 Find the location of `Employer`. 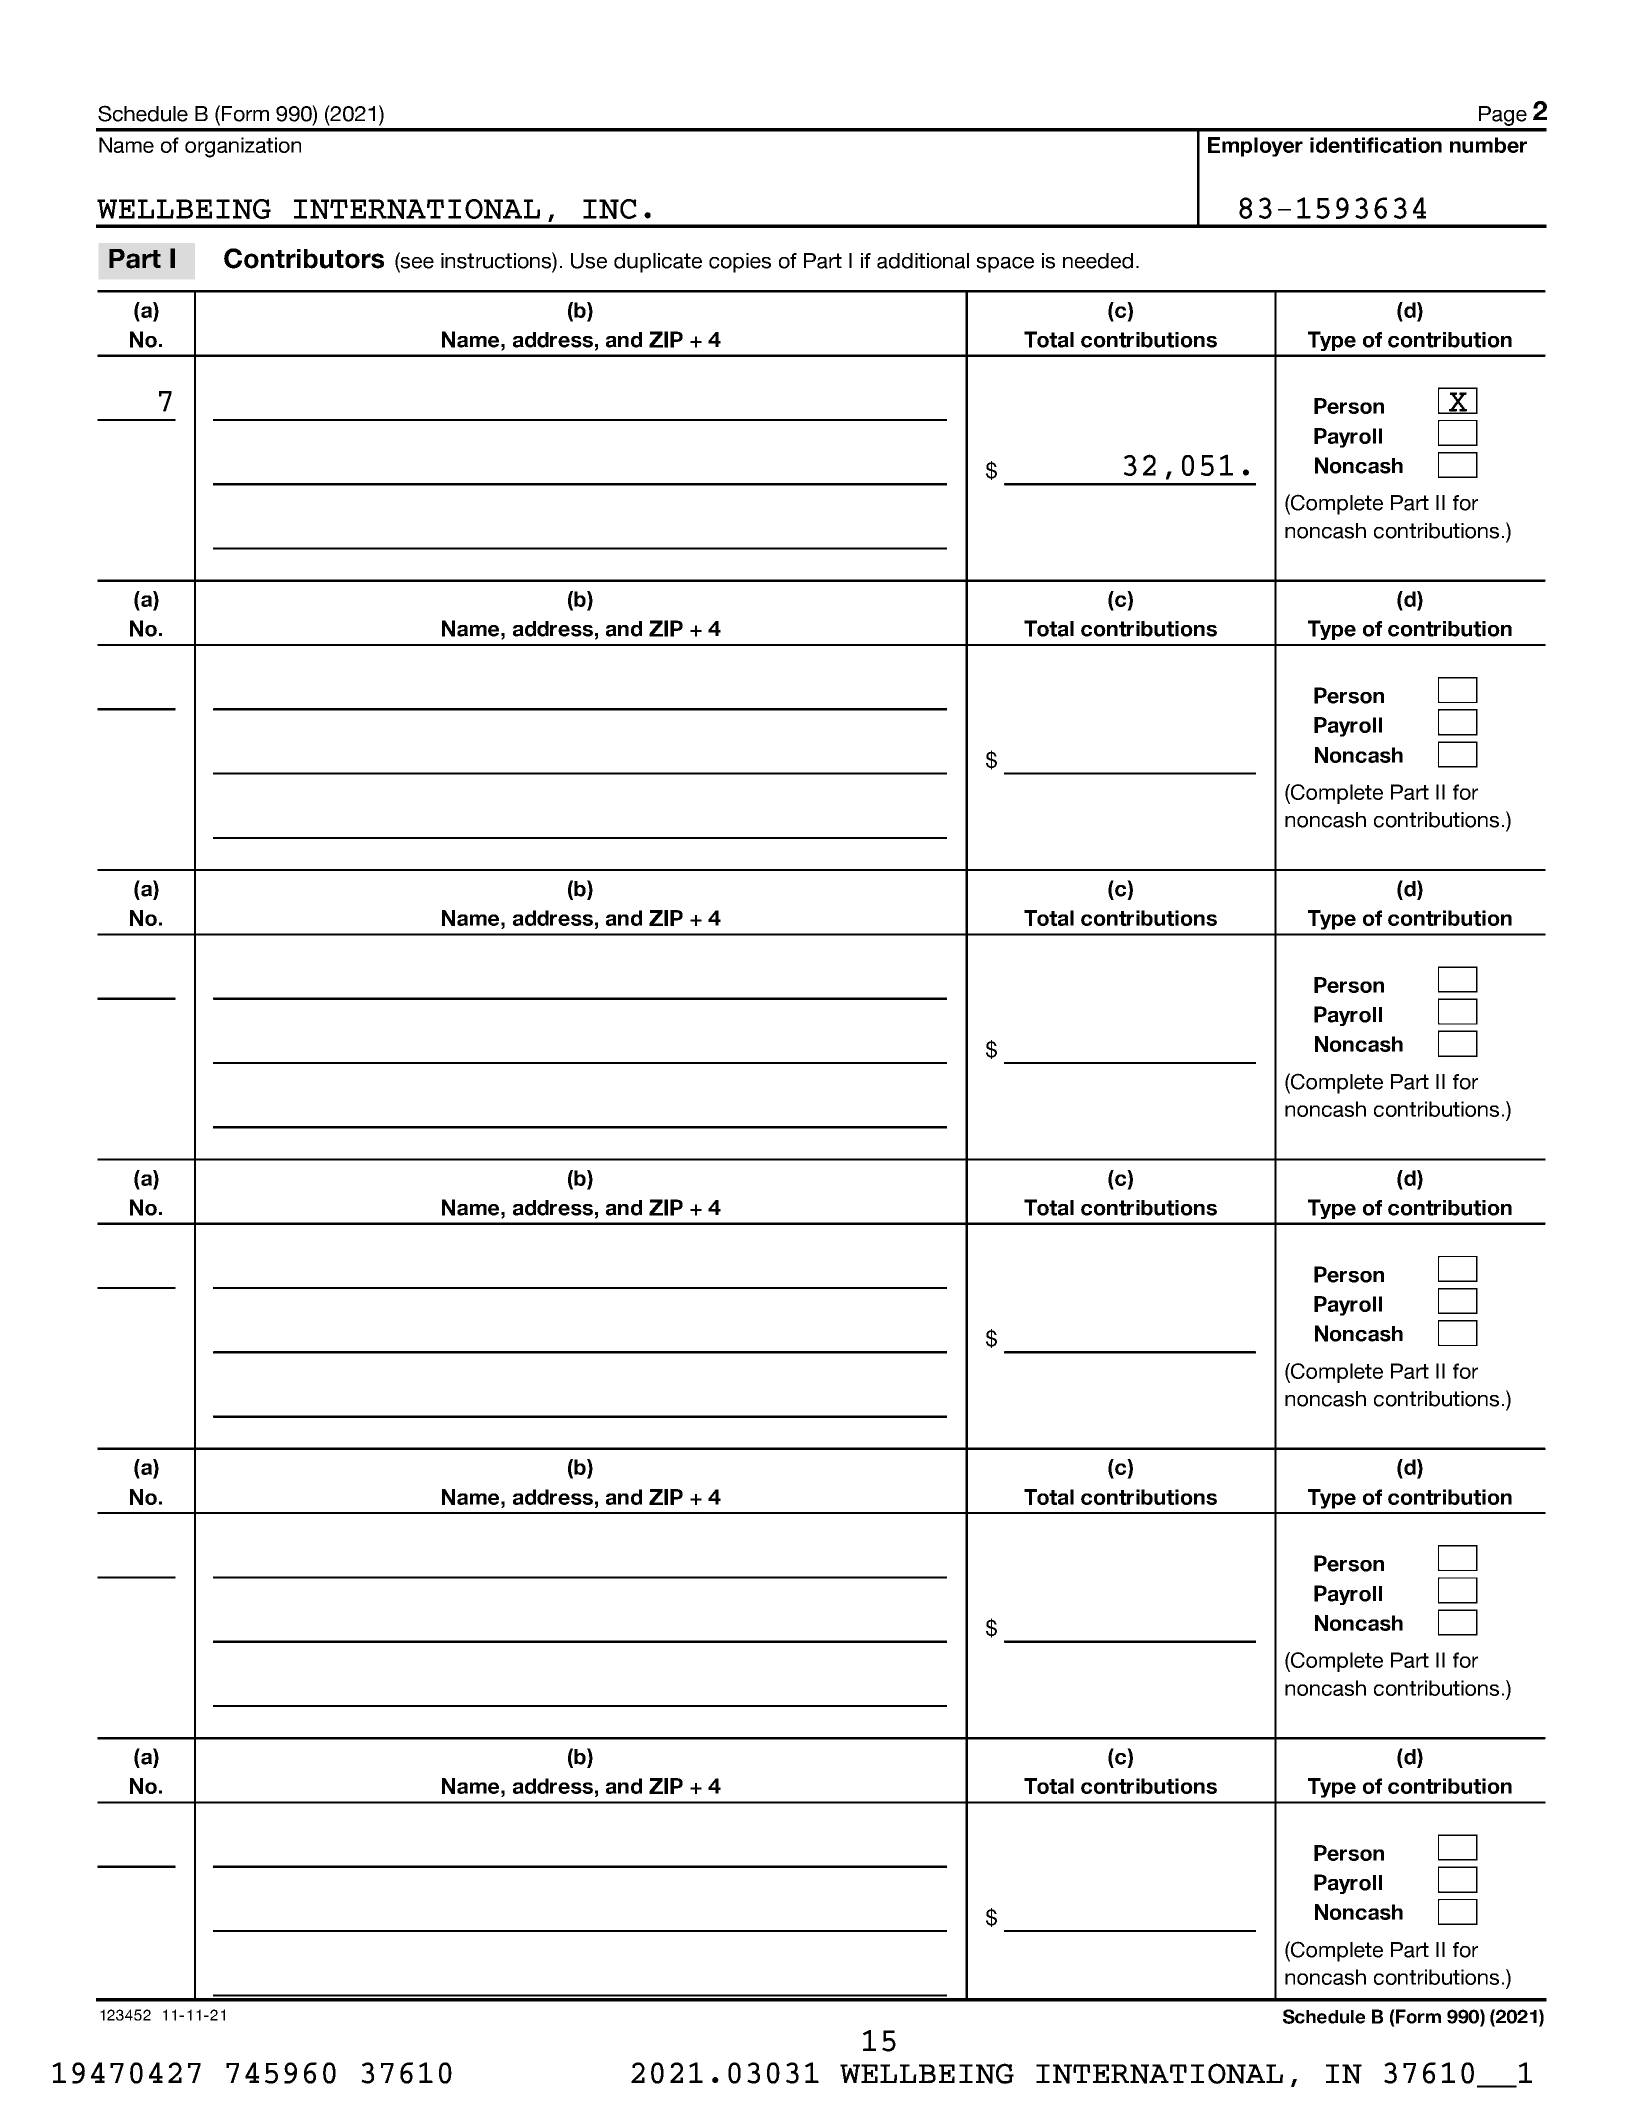

Employer is located at coordinates (1255, 147).
